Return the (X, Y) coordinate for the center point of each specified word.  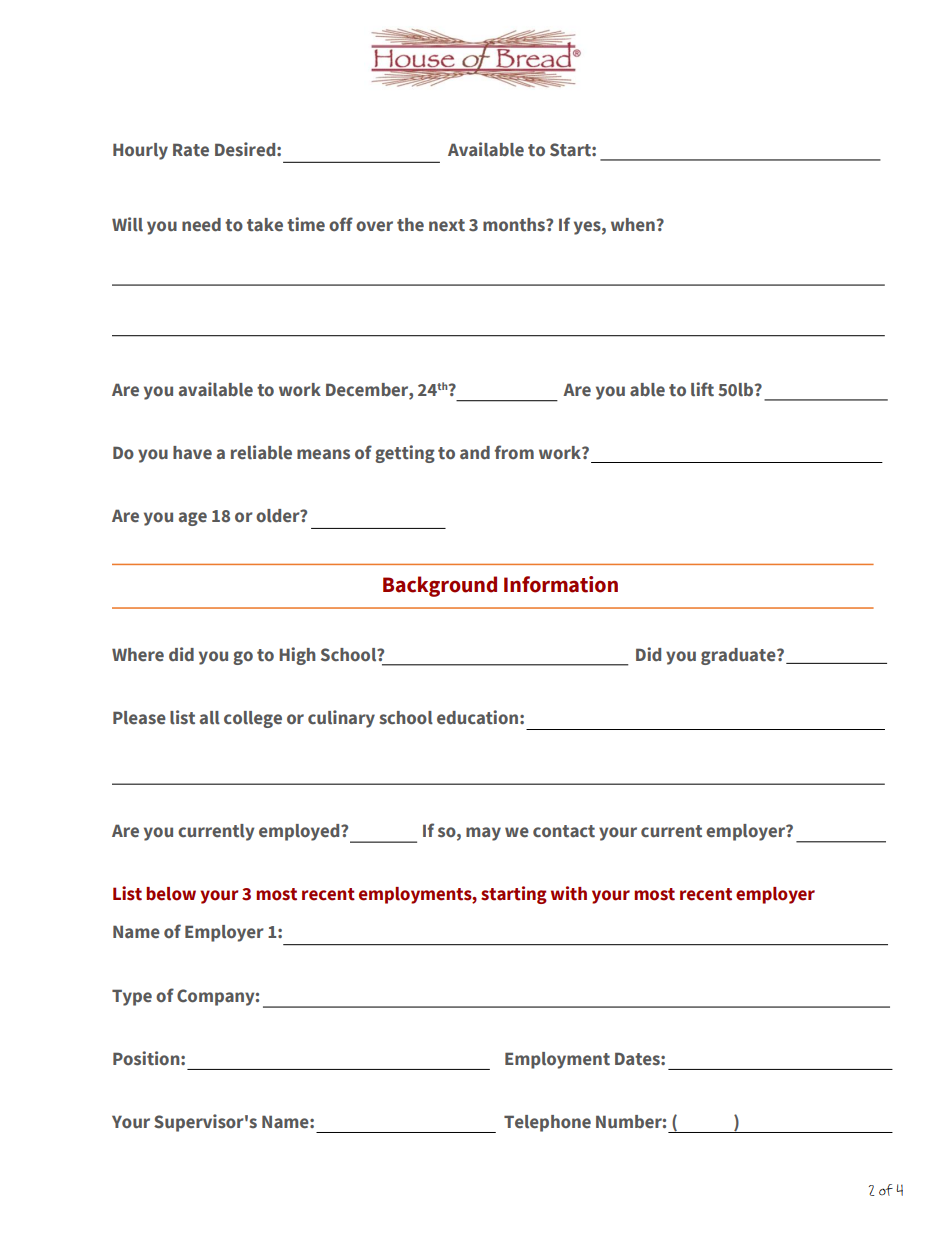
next (447, 225)
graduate (739, 656)
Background (440, 586)
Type (132, 997)
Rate (191, 150)
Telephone (547, 1123)
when (633, 225)
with (569, 893)
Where (138, 654)
